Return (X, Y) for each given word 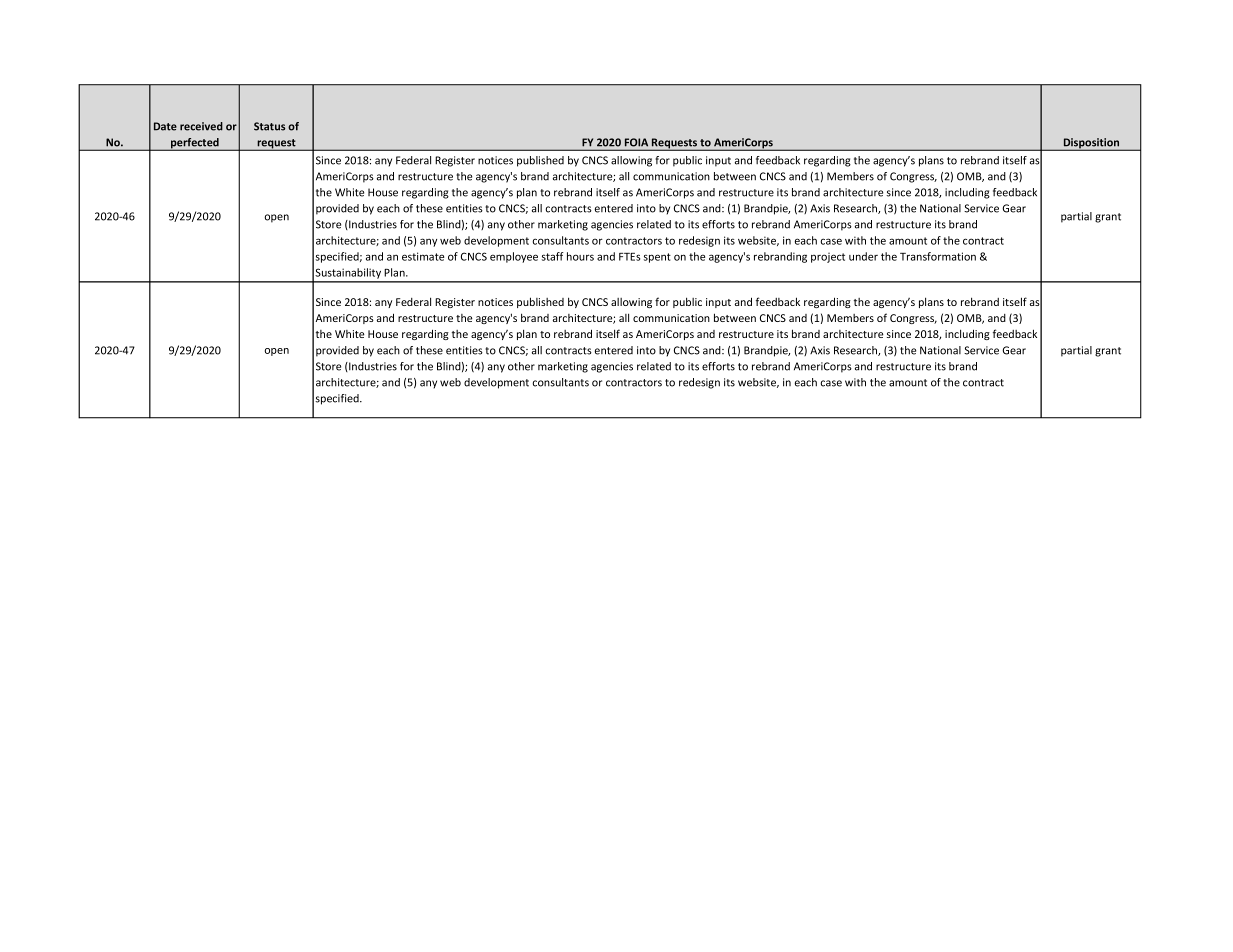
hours (580, 256)
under (863, 256)
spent (657, 258)
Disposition (1092, 144)
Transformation (938, 256)
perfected (195, 144)
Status (269, 126)
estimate (423, 256)
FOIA (636, 142)
